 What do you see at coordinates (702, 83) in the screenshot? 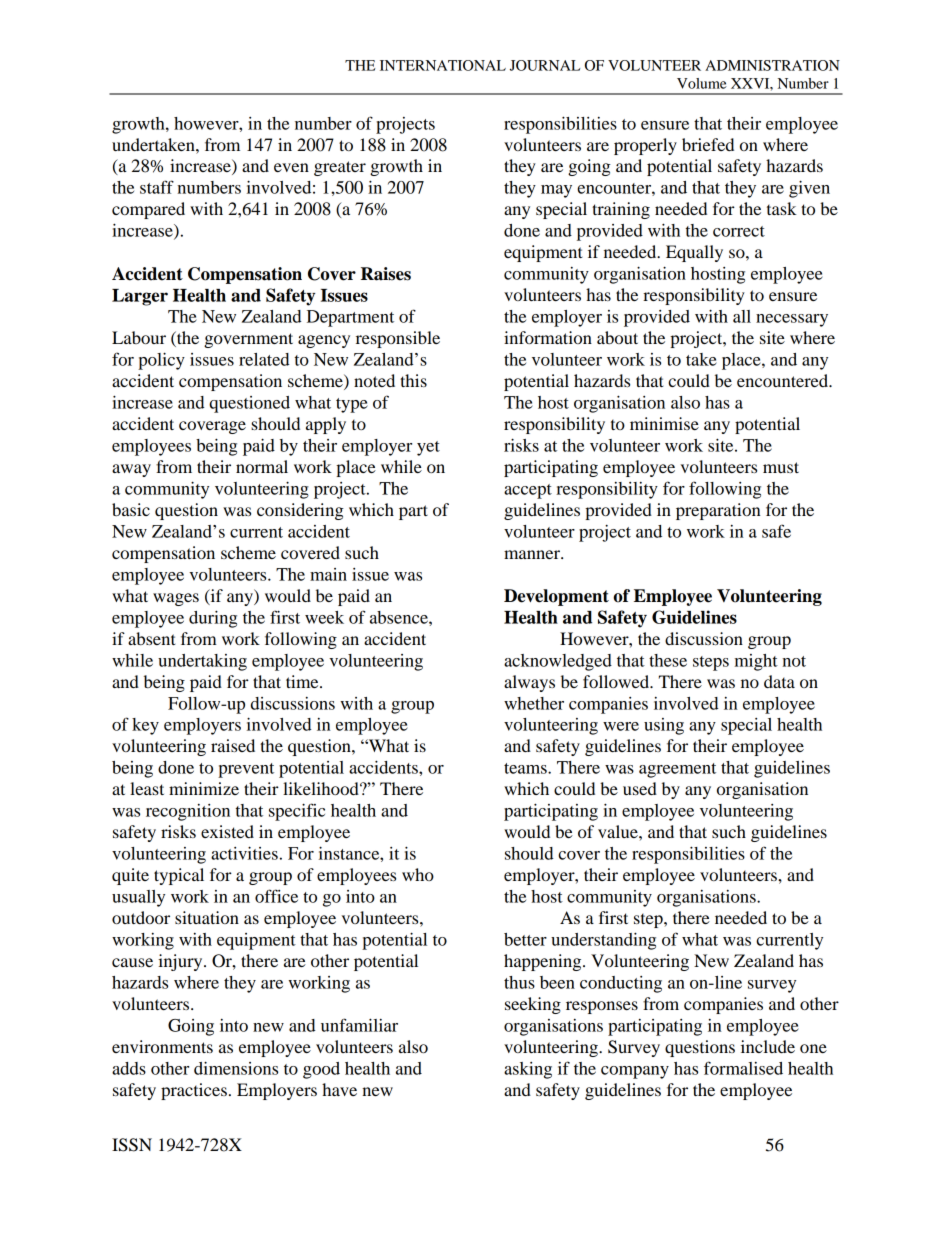
I see `Volume` at bounding box center [702, 83].
